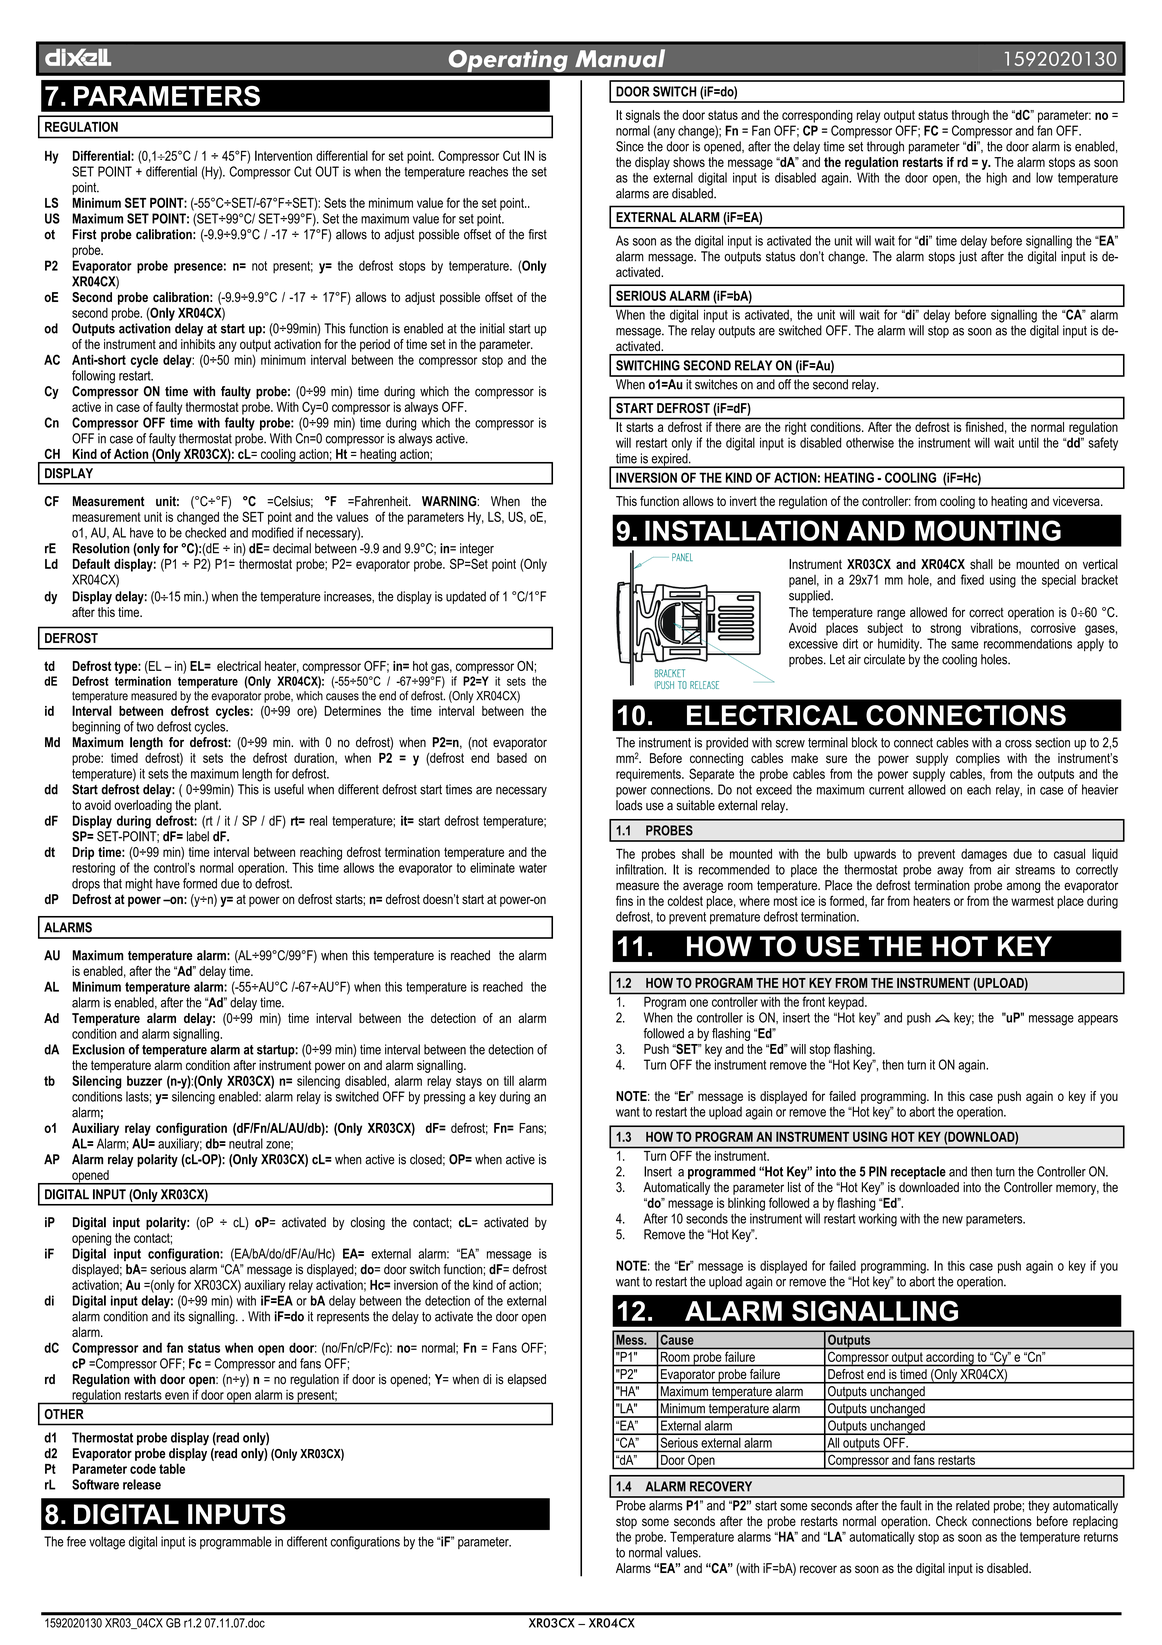 The height and width of the image is (1645, 1162). What do you see at coordinates (283, 155) in the image?
I see `Intervention` at bounding box center [283, 155].
